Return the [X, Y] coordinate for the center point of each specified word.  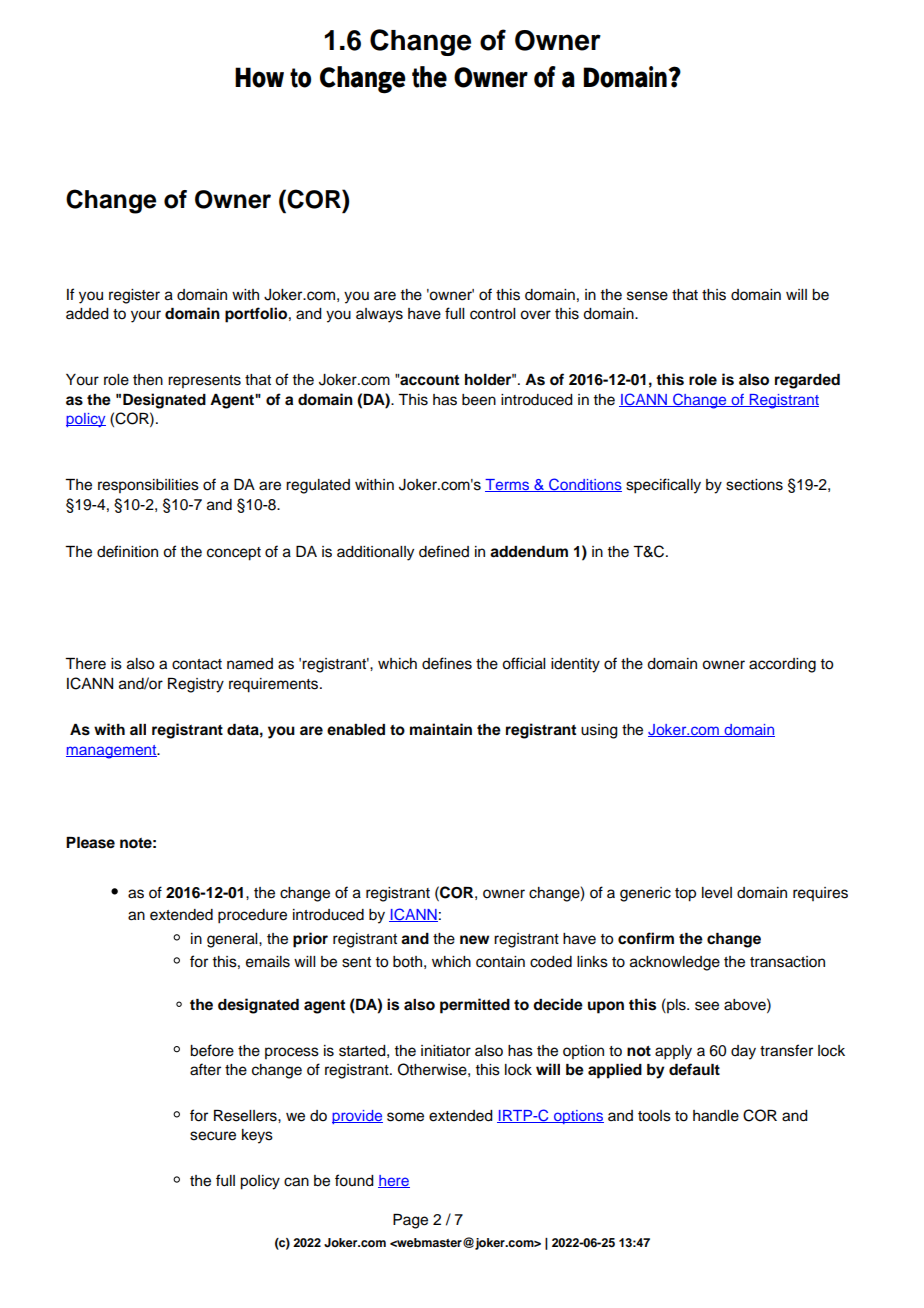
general [233, 940]
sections [754, 485]
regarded [807, 381]
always [379, 315]
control [492, 314]
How [259, 77]
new [474, 939]
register [134, 296]
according [782, 665]
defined [444, 551]
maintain [441, 729]
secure [213, 1136]
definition [127, 551]
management [112, 752]
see [707, 1006]
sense [647, 296]
